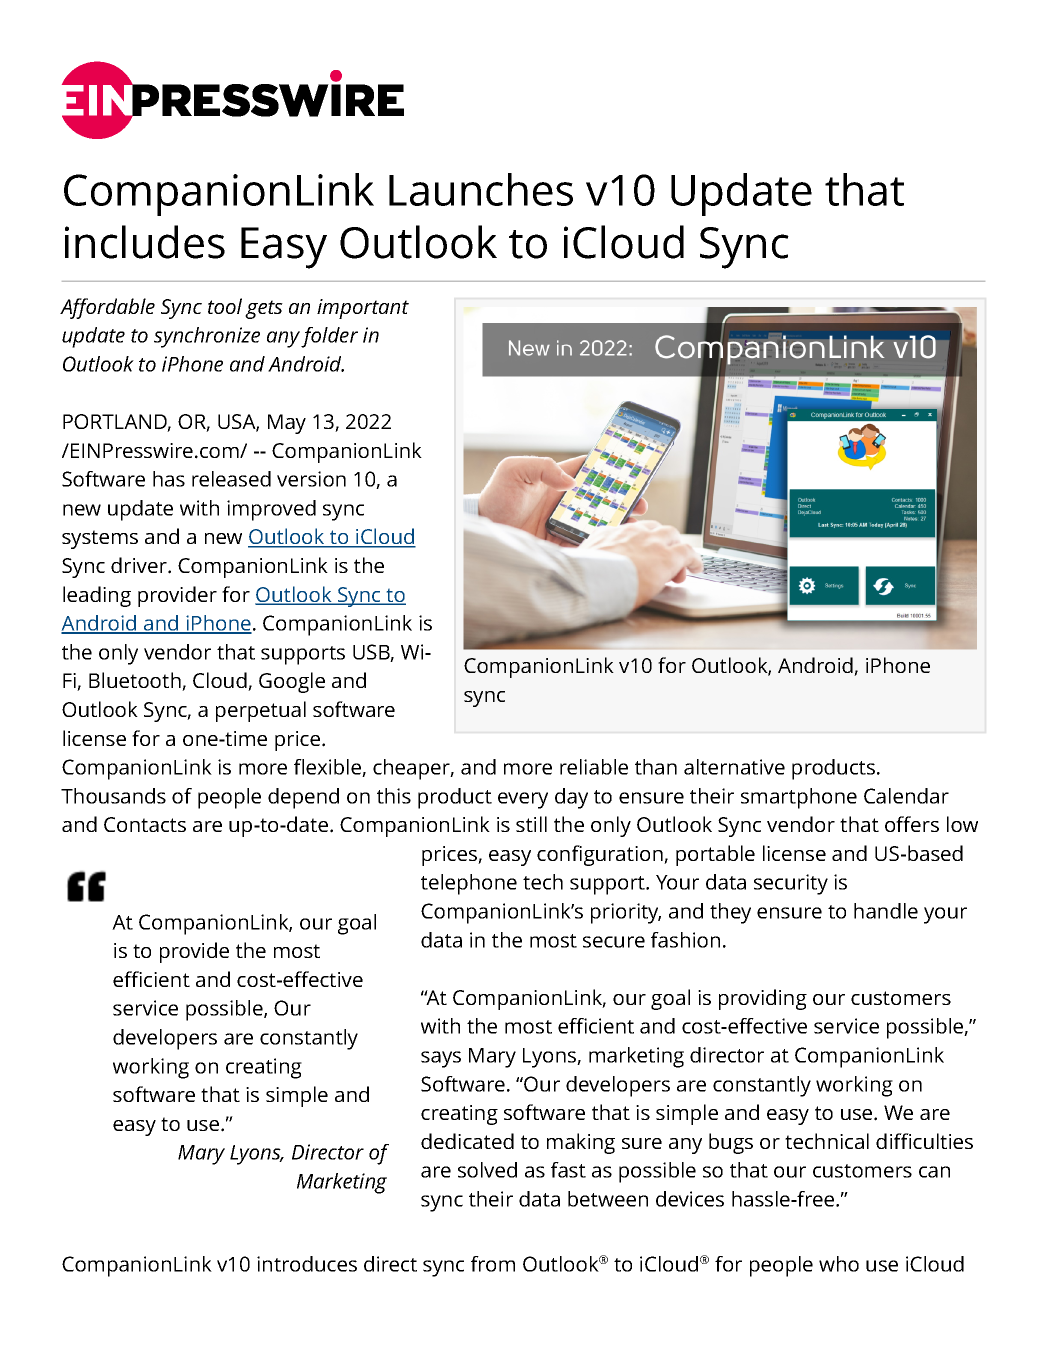  Describe the element at coordinates (311, 479) in the screenshot. I see `version` at that location.
